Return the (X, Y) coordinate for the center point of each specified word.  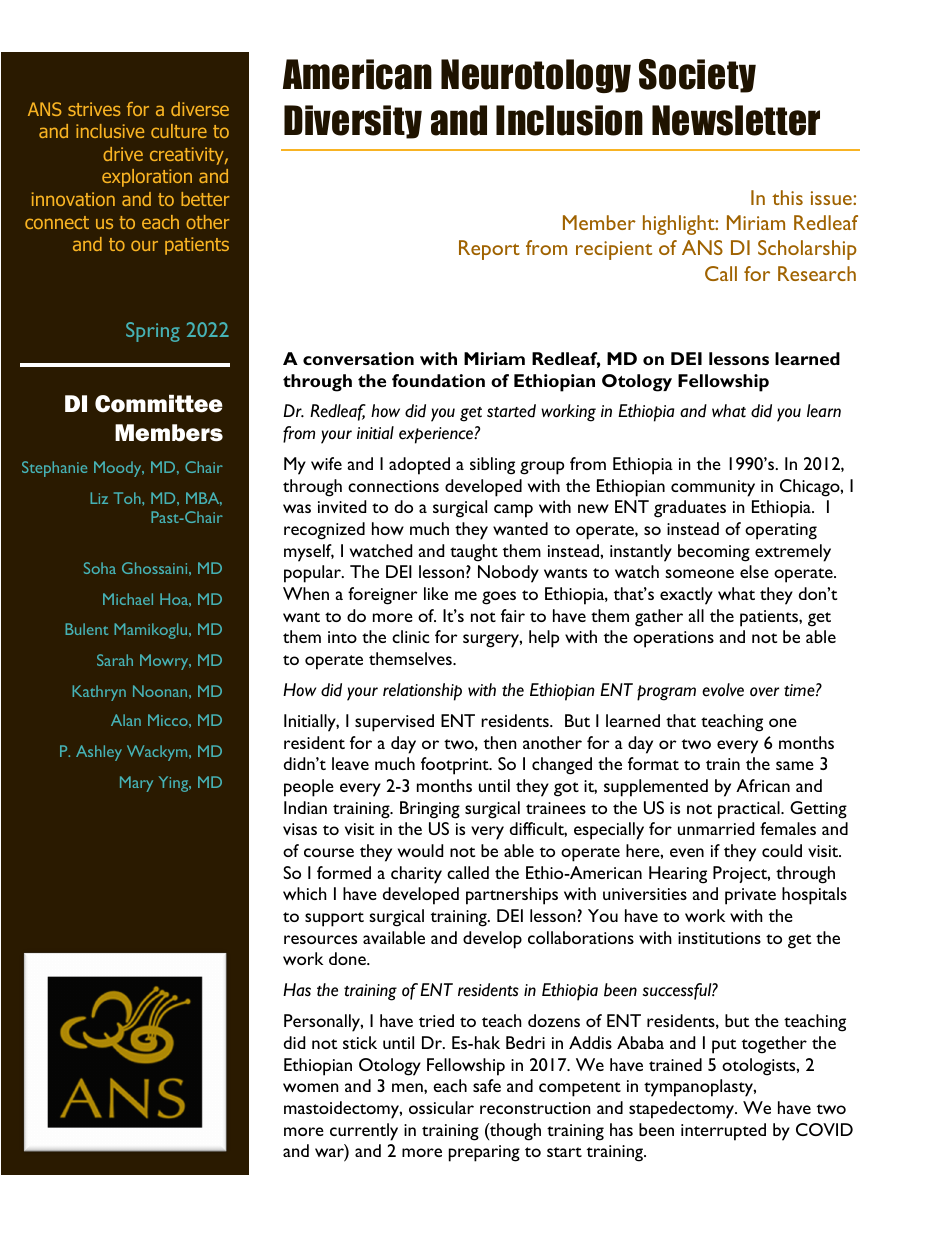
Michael (128, 599)
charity (416, 875)
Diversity (353, 122)
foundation (438, 380)
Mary (136, 784)
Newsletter (736, 120)
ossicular (441, 1107)
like (436, 593)
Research (817, 273)
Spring (153, 332)
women (311, 1087)
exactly (686, 596)
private (750, 896)
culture (179, 131)
